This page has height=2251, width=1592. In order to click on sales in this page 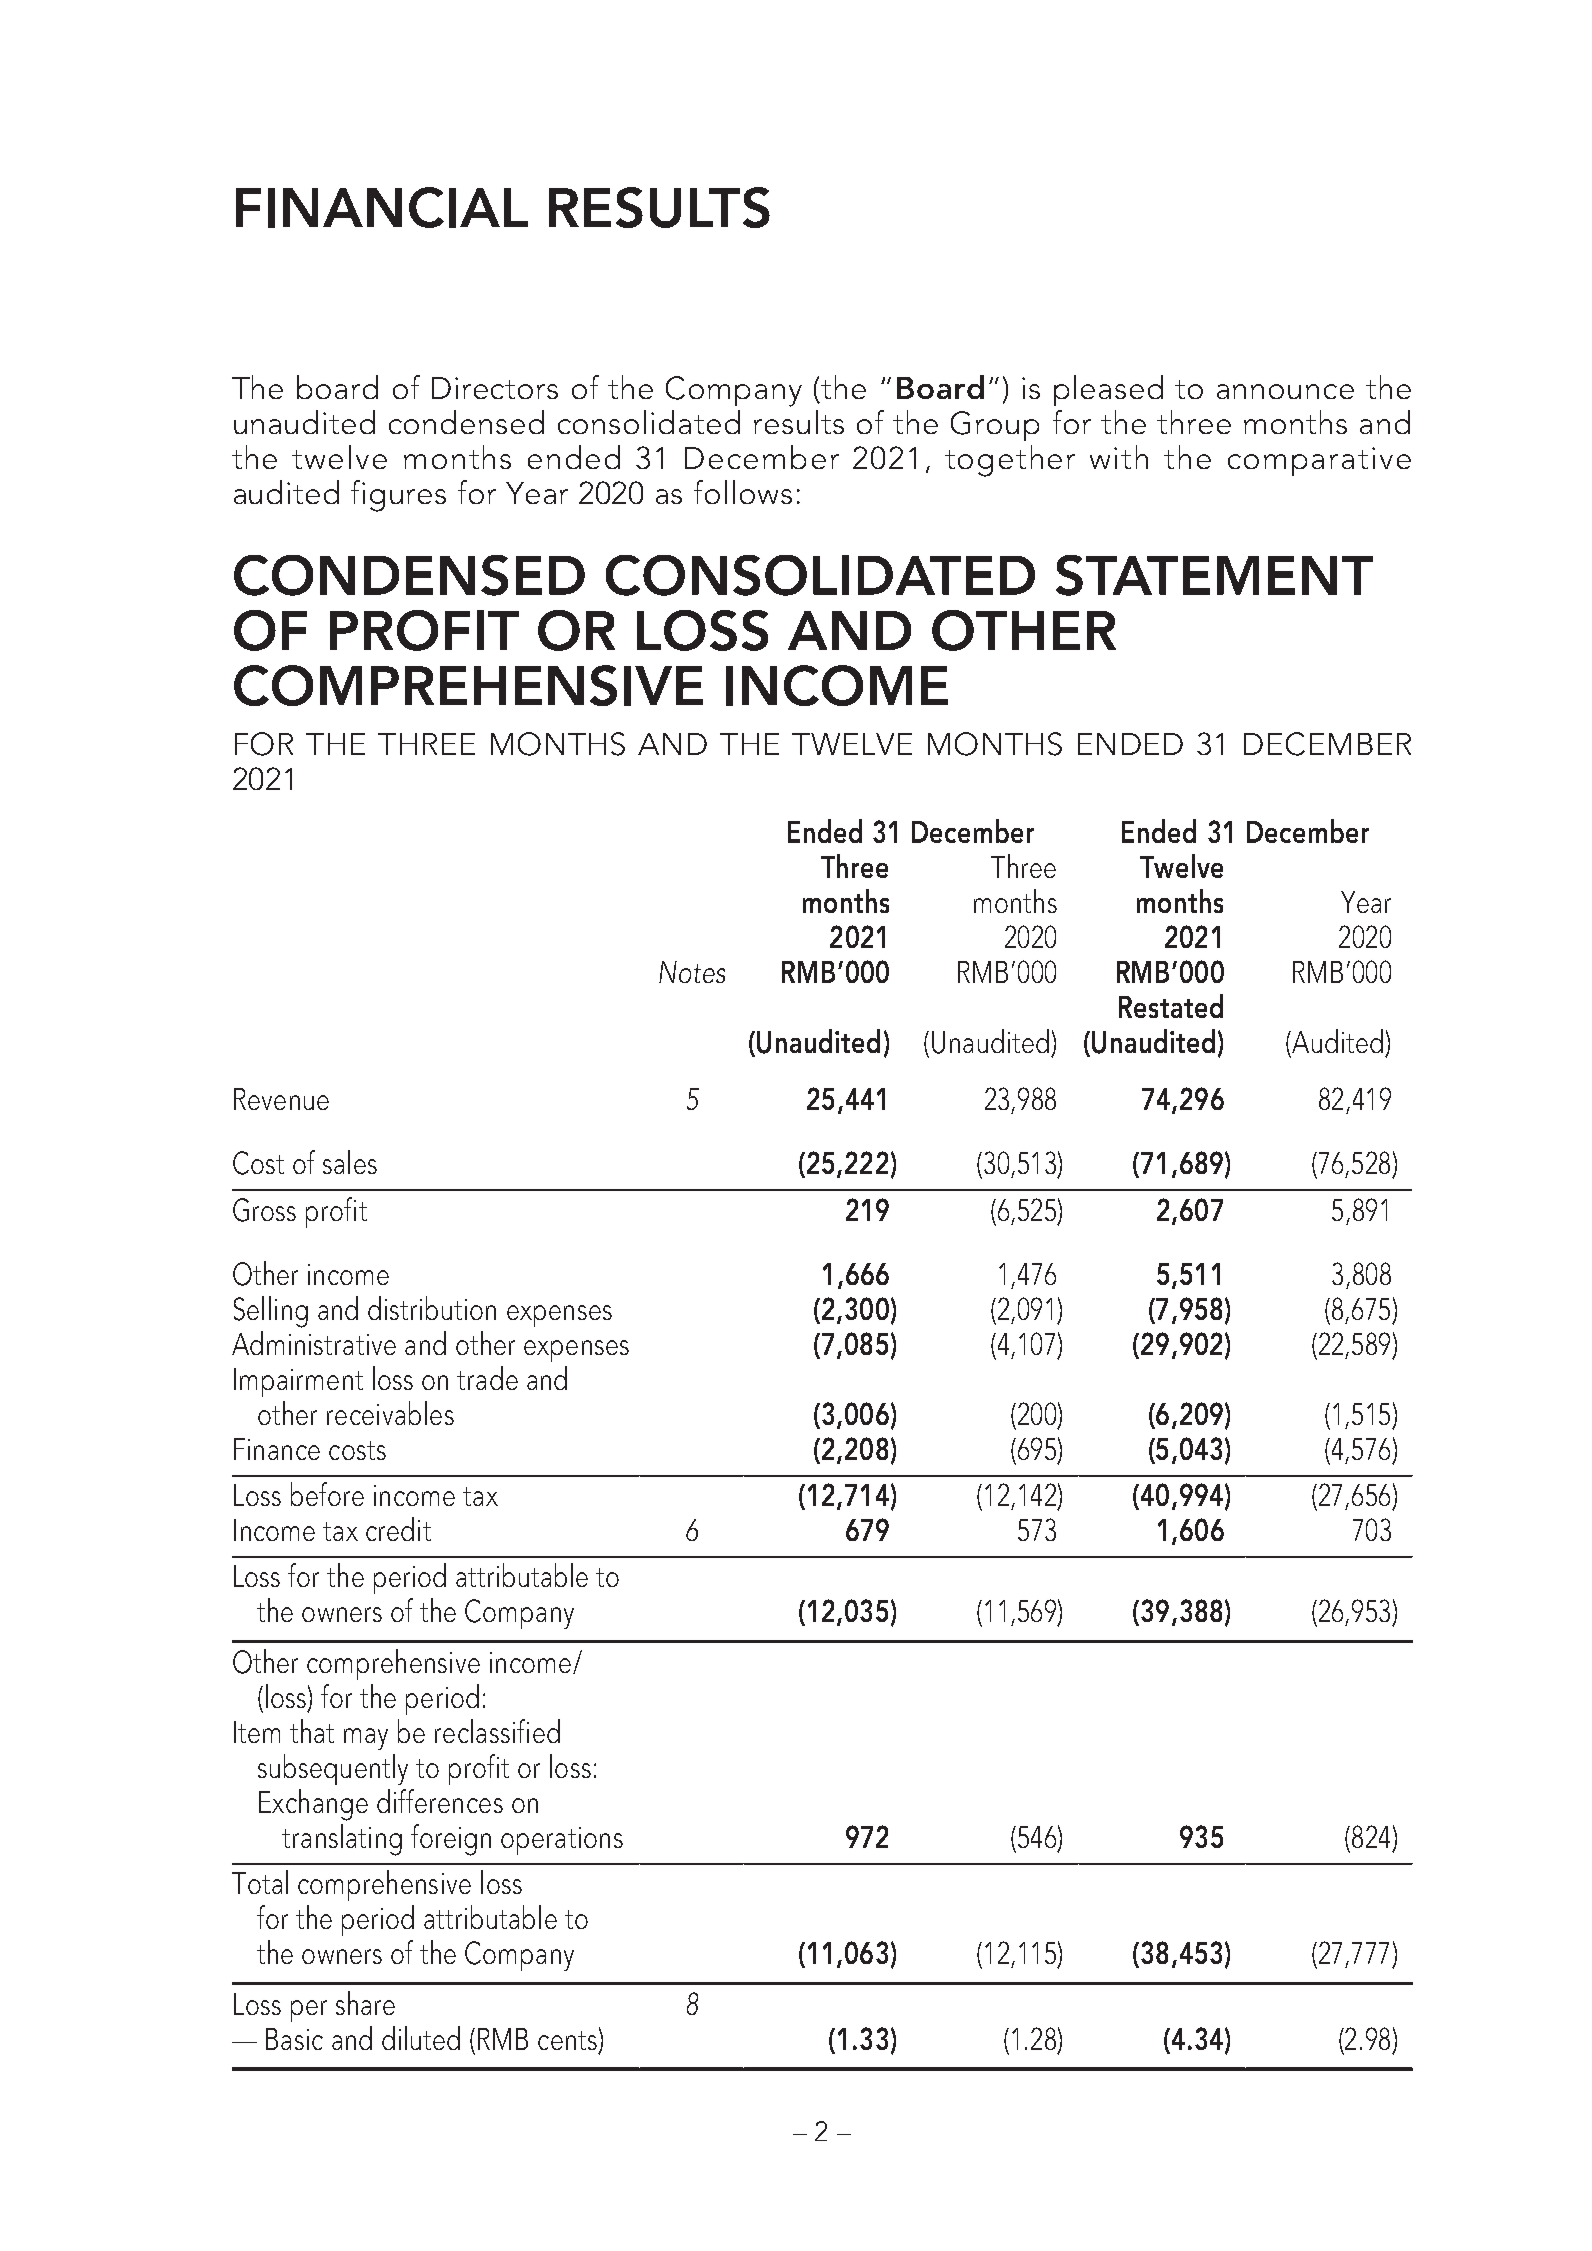, I will do `click(350, 1162)`.
